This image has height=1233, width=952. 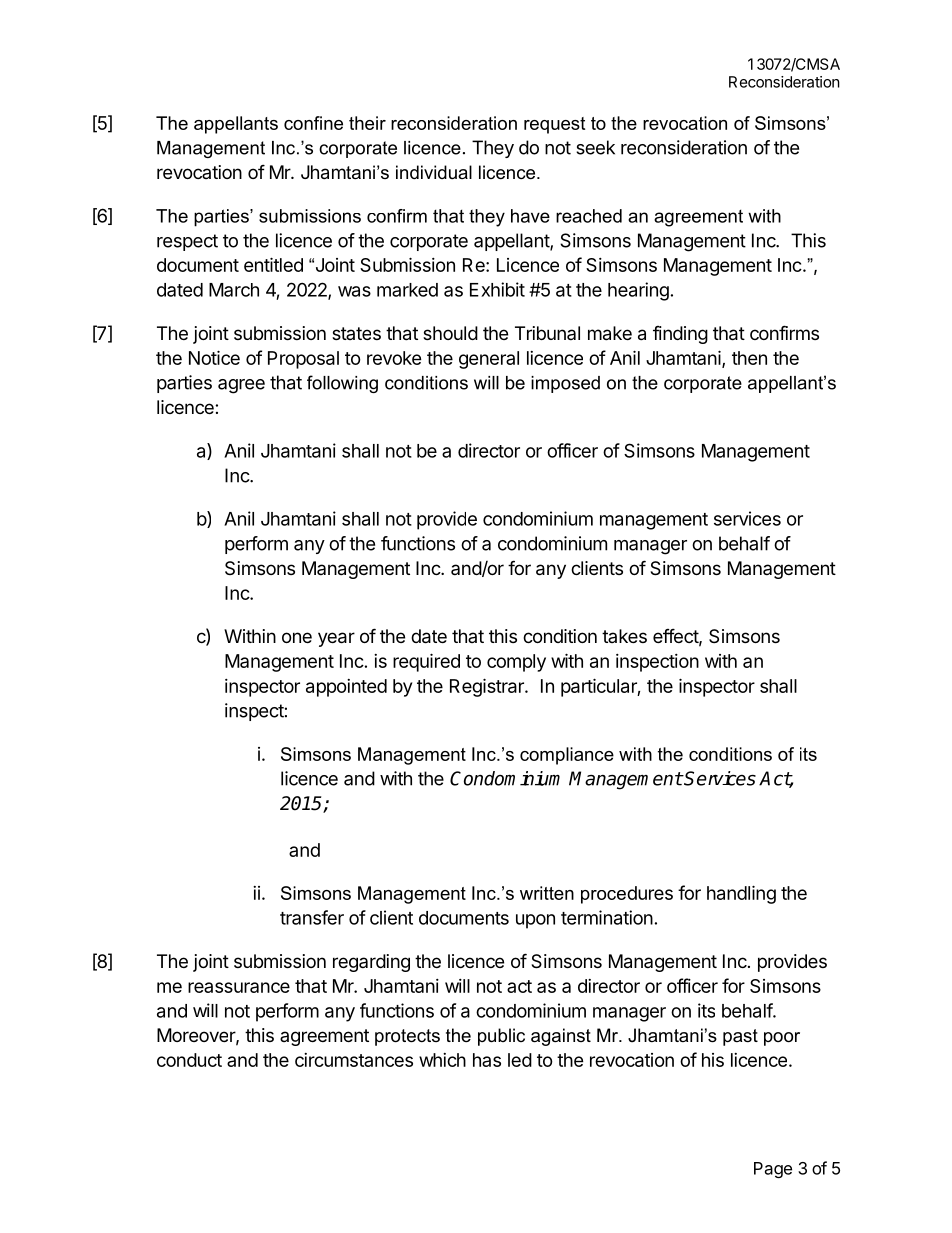 I want to click on seek, so click(x=595, y=147).
